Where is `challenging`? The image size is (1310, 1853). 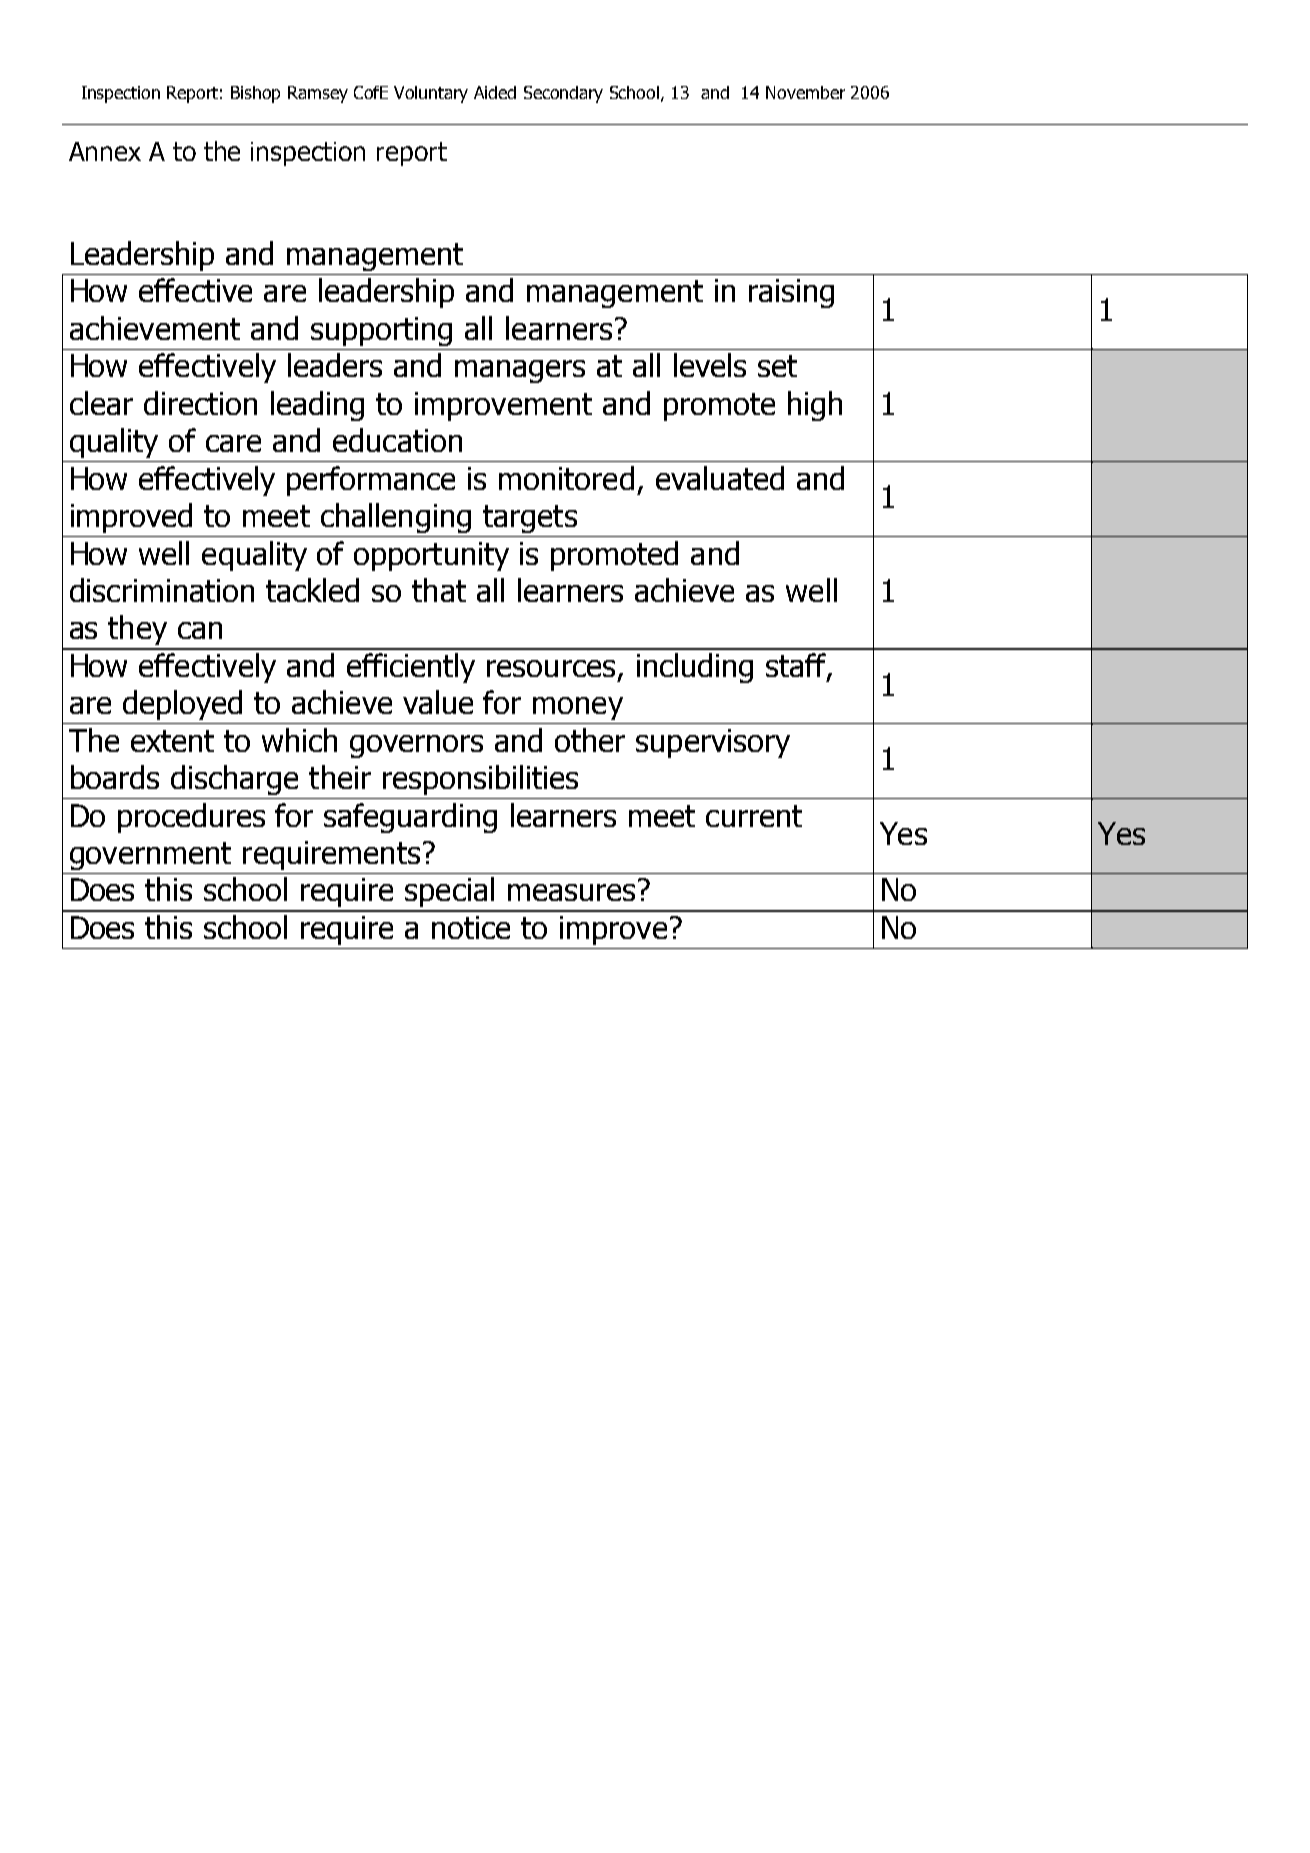
challenging is located at coordinates (396, 518).
